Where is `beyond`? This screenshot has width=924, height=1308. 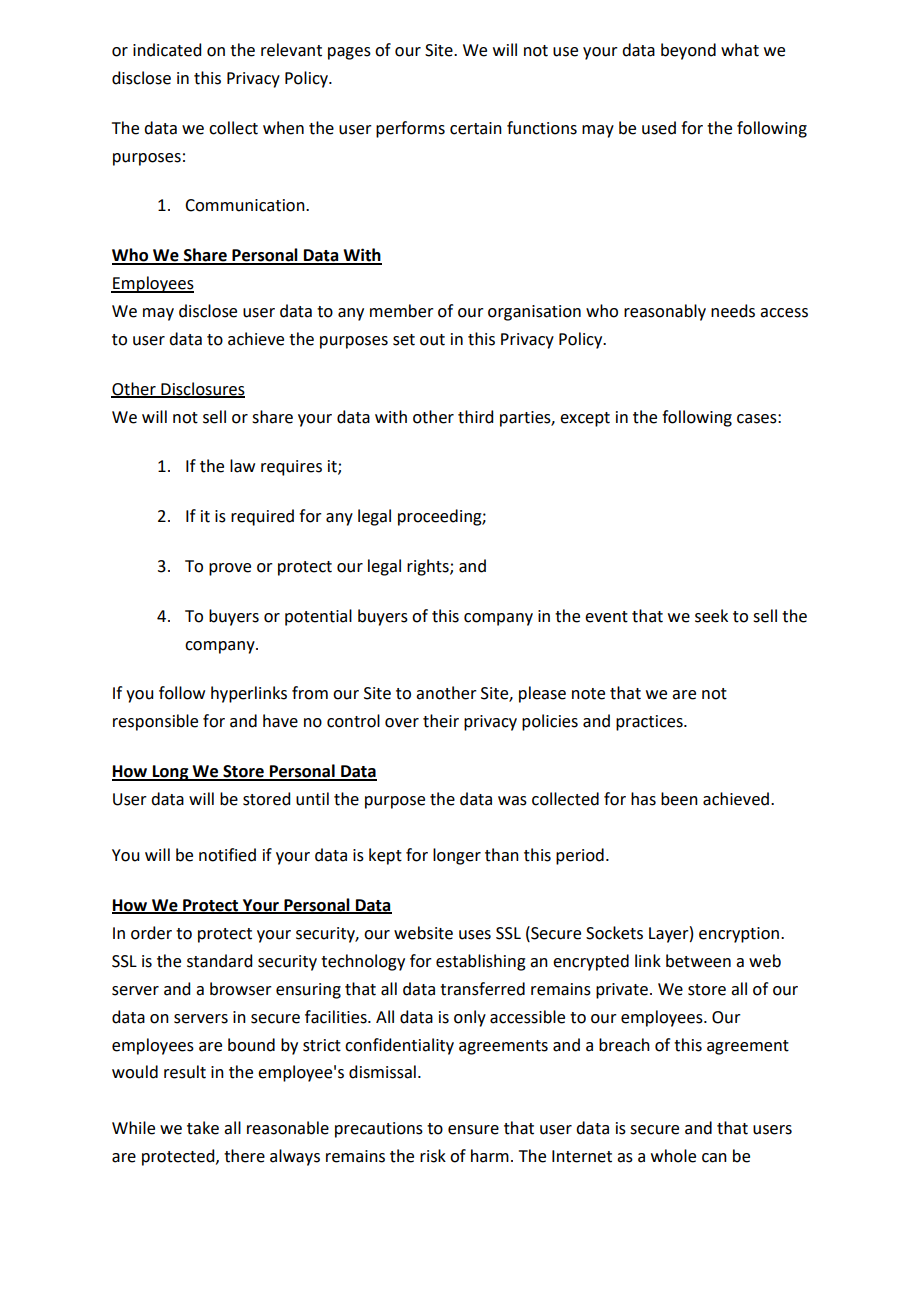
beyond is located at coordinates (688, 51).
